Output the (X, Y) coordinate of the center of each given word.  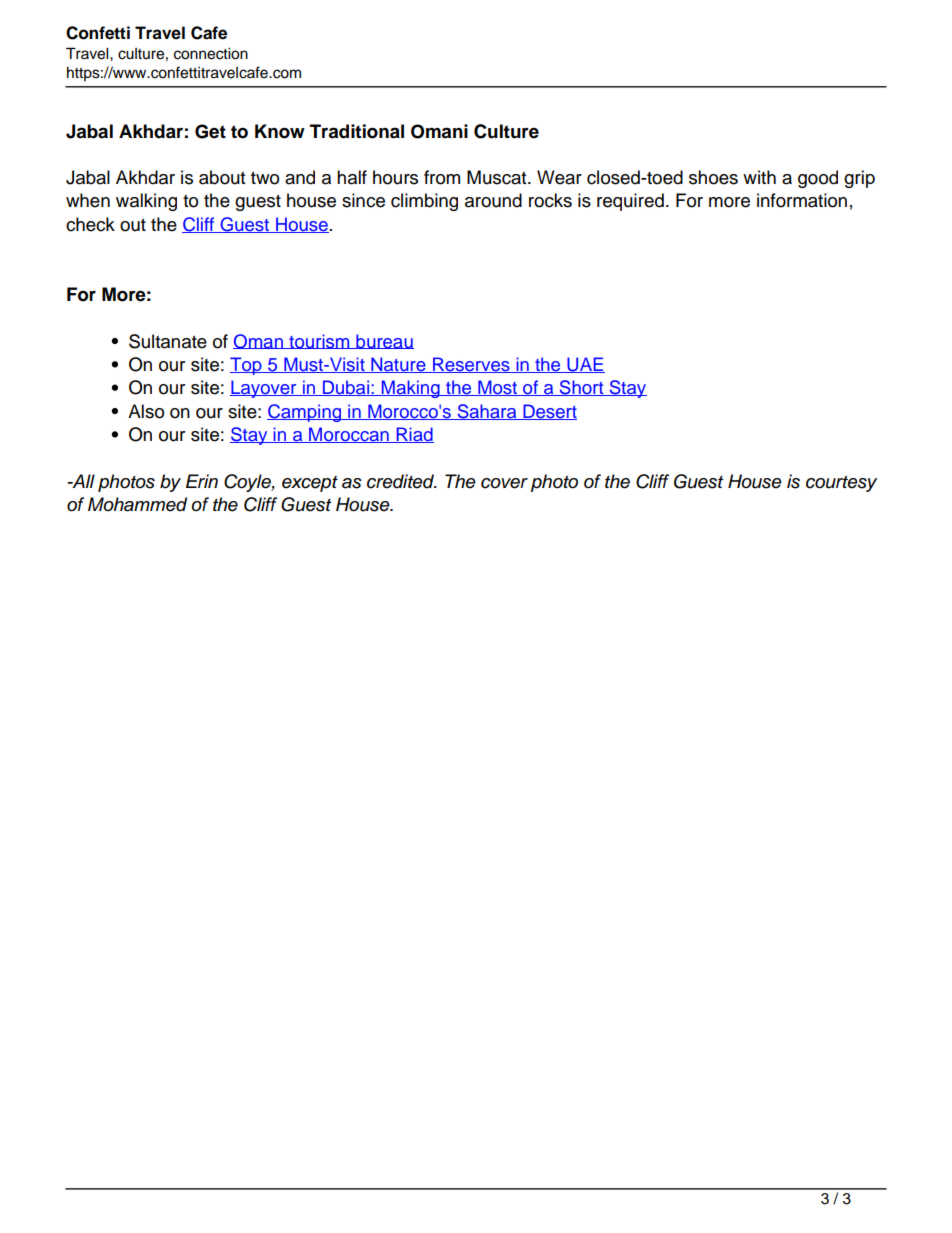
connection (211, 54)
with (759, 177)
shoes (713, 177)
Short (581, 388)
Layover (264, 389)
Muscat (498, 177)
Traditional (357, 131)
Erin (202, 481)
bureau (384, 341)
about (222, 177)
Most (498, 388)
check (90, 224)
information (802, 200)
